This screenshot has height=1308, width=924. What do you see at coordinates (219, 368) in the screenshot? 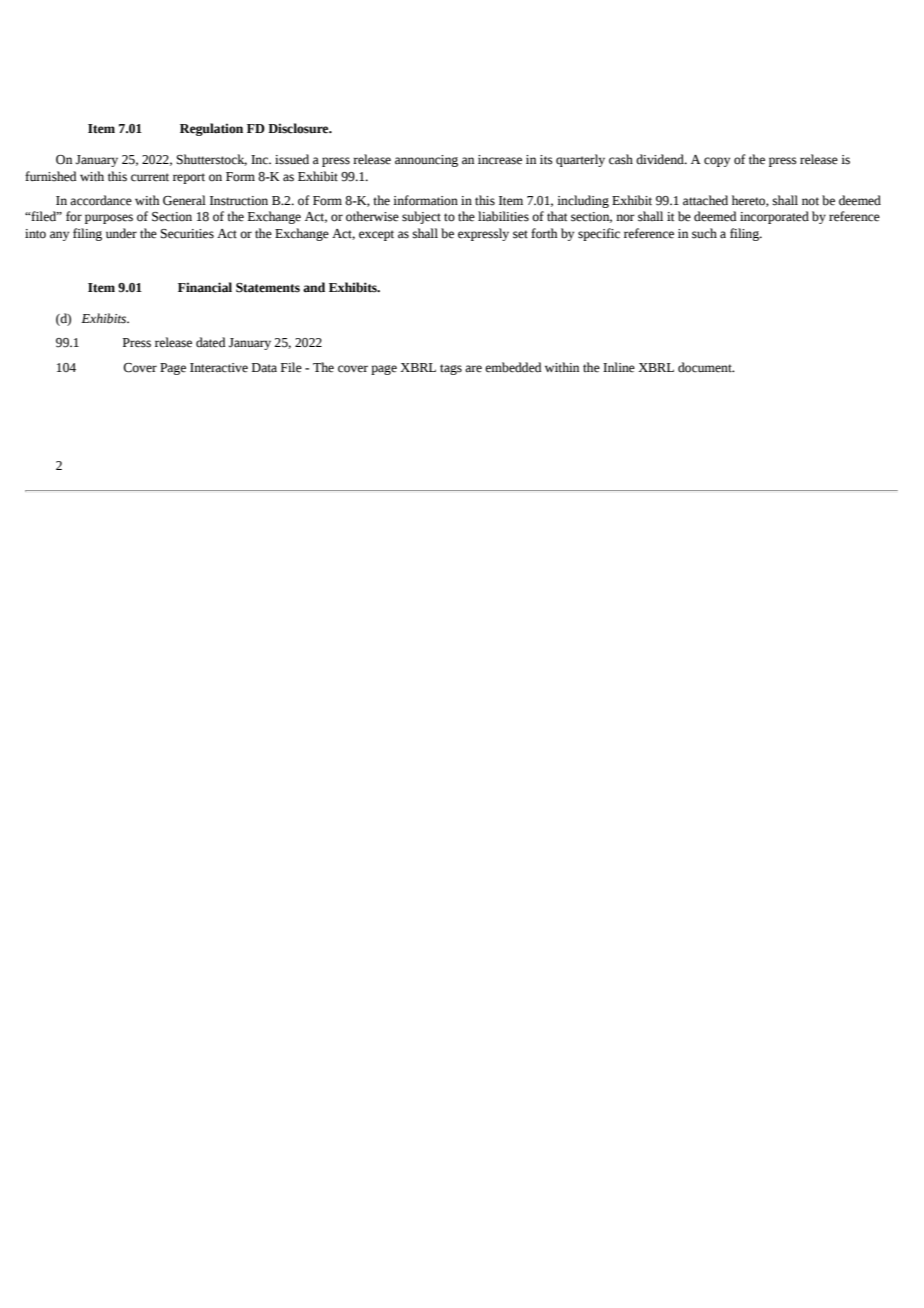
I see `Interactive` at bounding box center [219, 368].
